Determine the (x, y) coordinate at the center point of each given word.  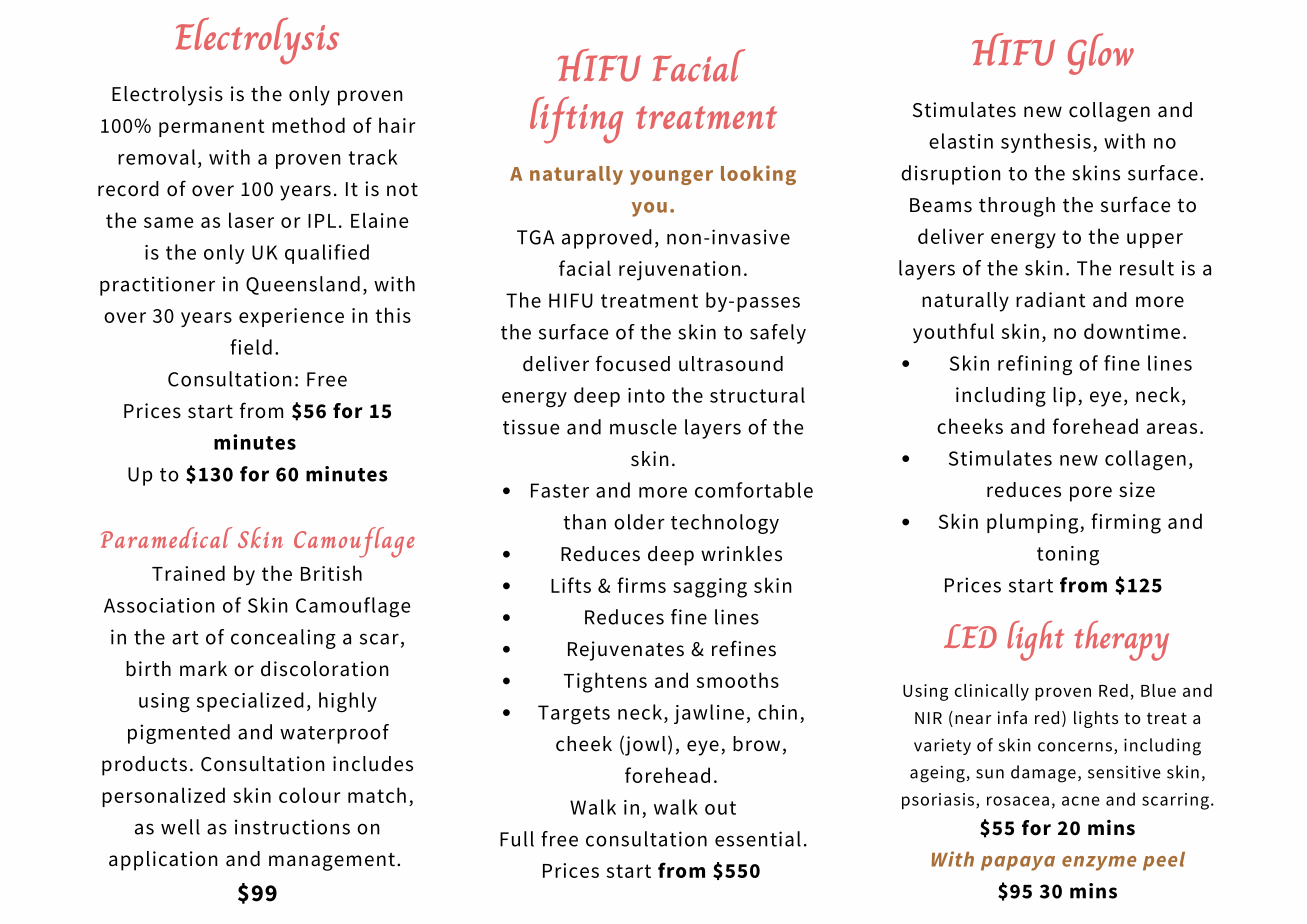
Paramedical (166, 537)
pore (1091, 494)
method (308, 125)
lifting (576, 120)
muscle (643, 427)
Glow (1101, 54)
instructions (292, 827)
